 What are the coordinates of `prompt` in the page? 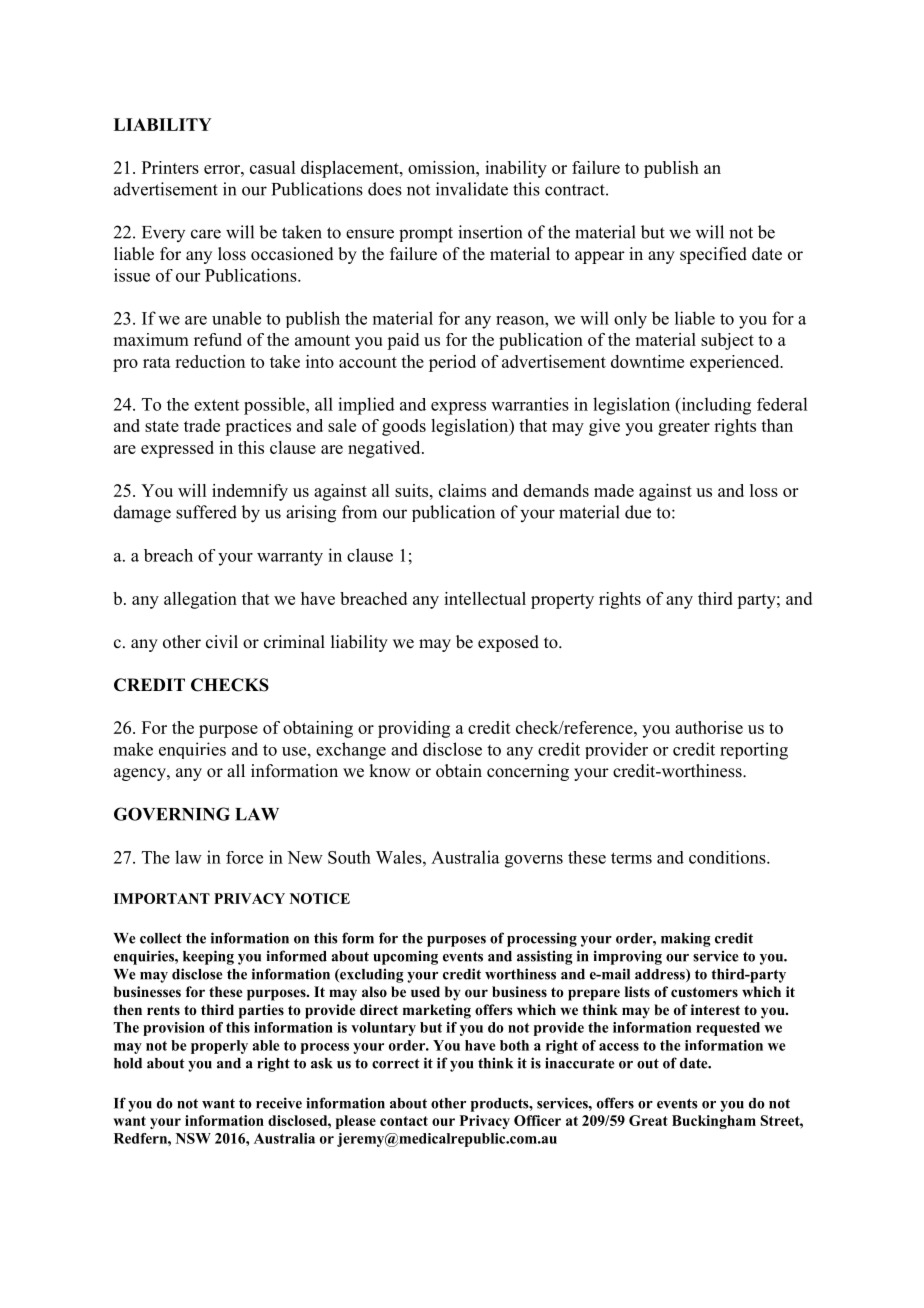 It's located at (426, 235).
